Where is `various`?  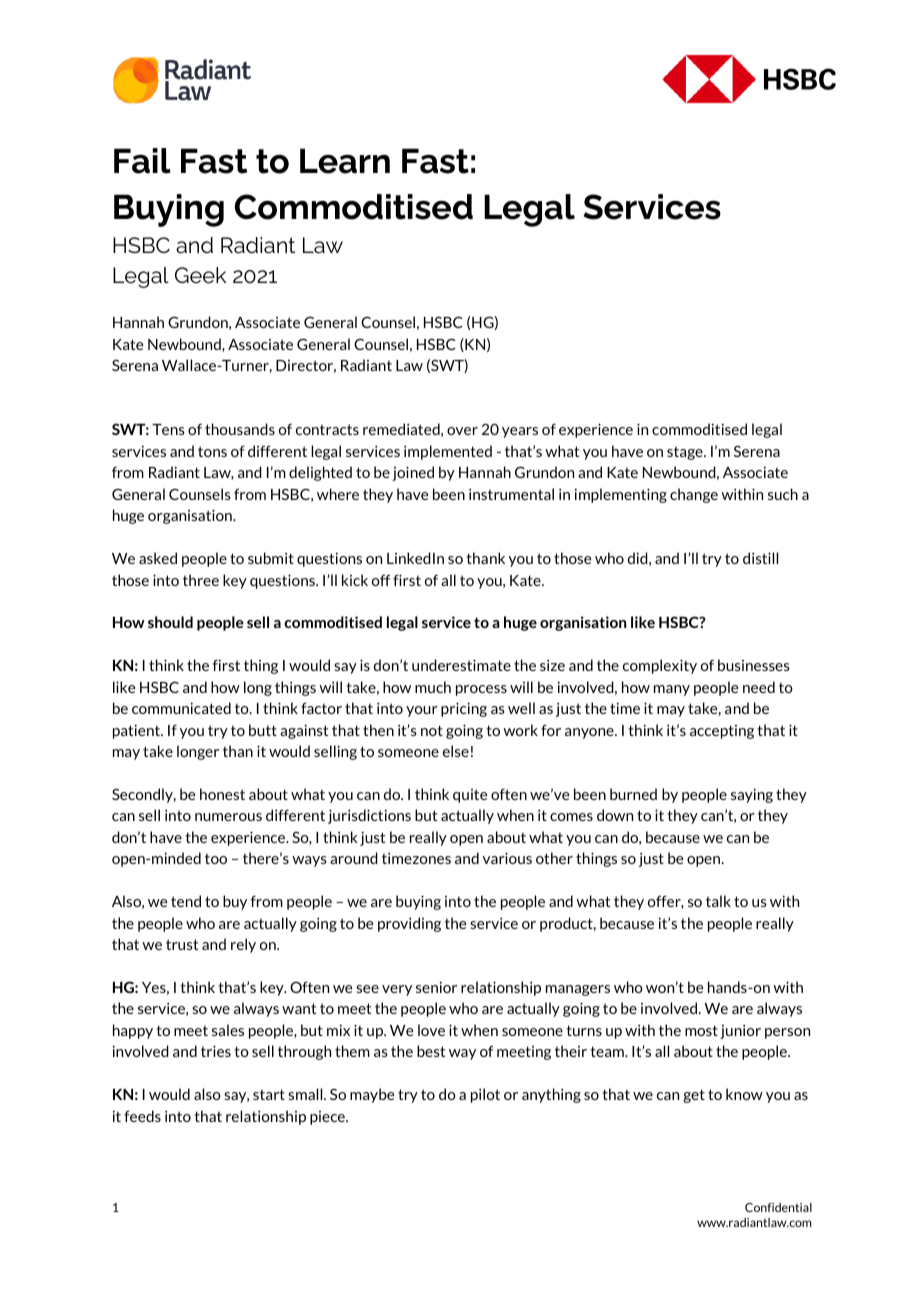 various is located at coordinates (507, 858).
